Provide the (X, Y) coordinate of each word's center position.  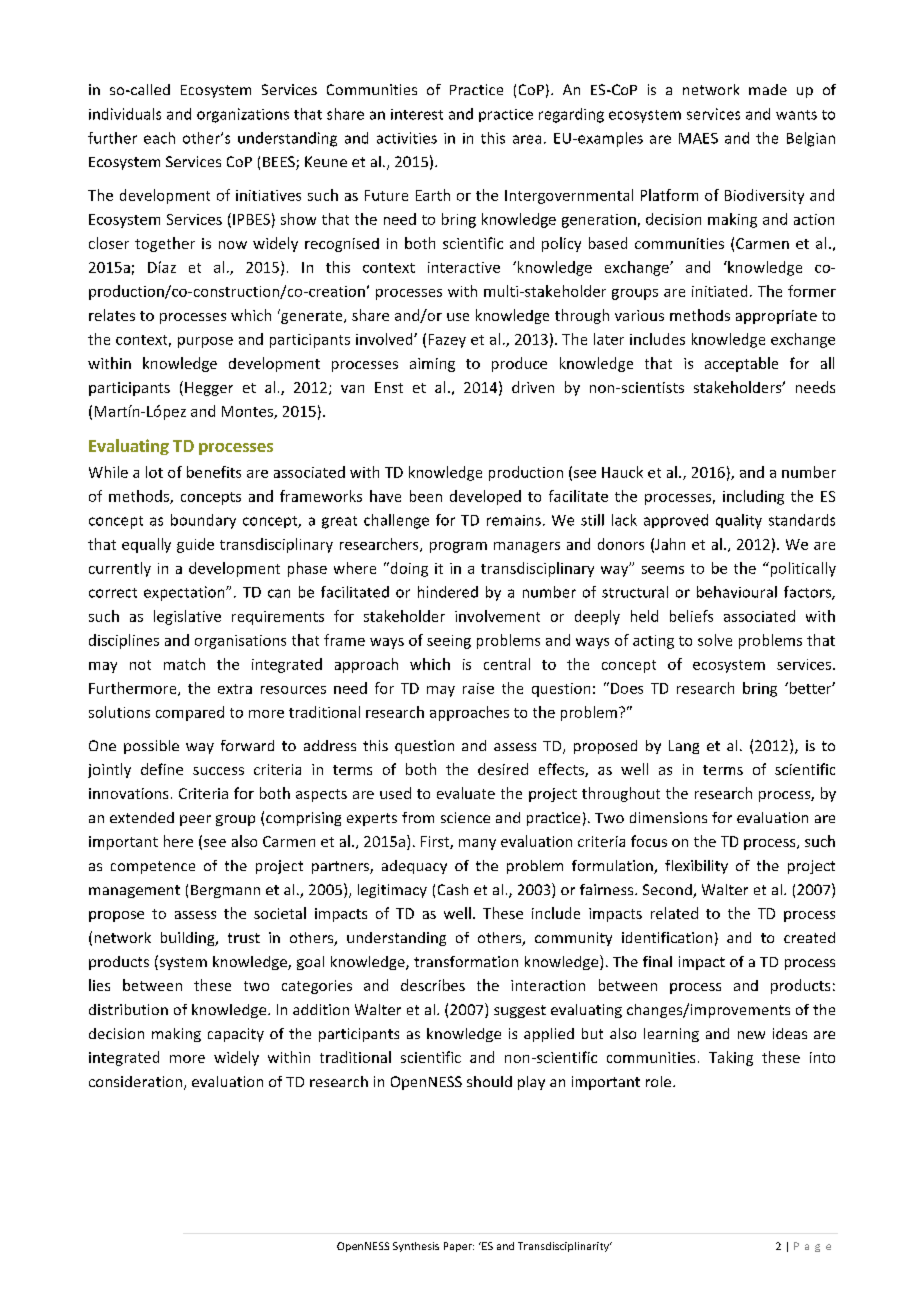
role (660, 1081)
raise (478, 688)
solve (715, 640)
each (159, 138)
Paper (459, 1247)
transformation (466, 961)
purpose (205, 342)
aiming (432, 365)
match (184, 664)
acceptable (741, 364)
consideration (135, 1081)
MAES (698, 138)
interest (417, 114)
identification (667, 937)
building (189, 939)
